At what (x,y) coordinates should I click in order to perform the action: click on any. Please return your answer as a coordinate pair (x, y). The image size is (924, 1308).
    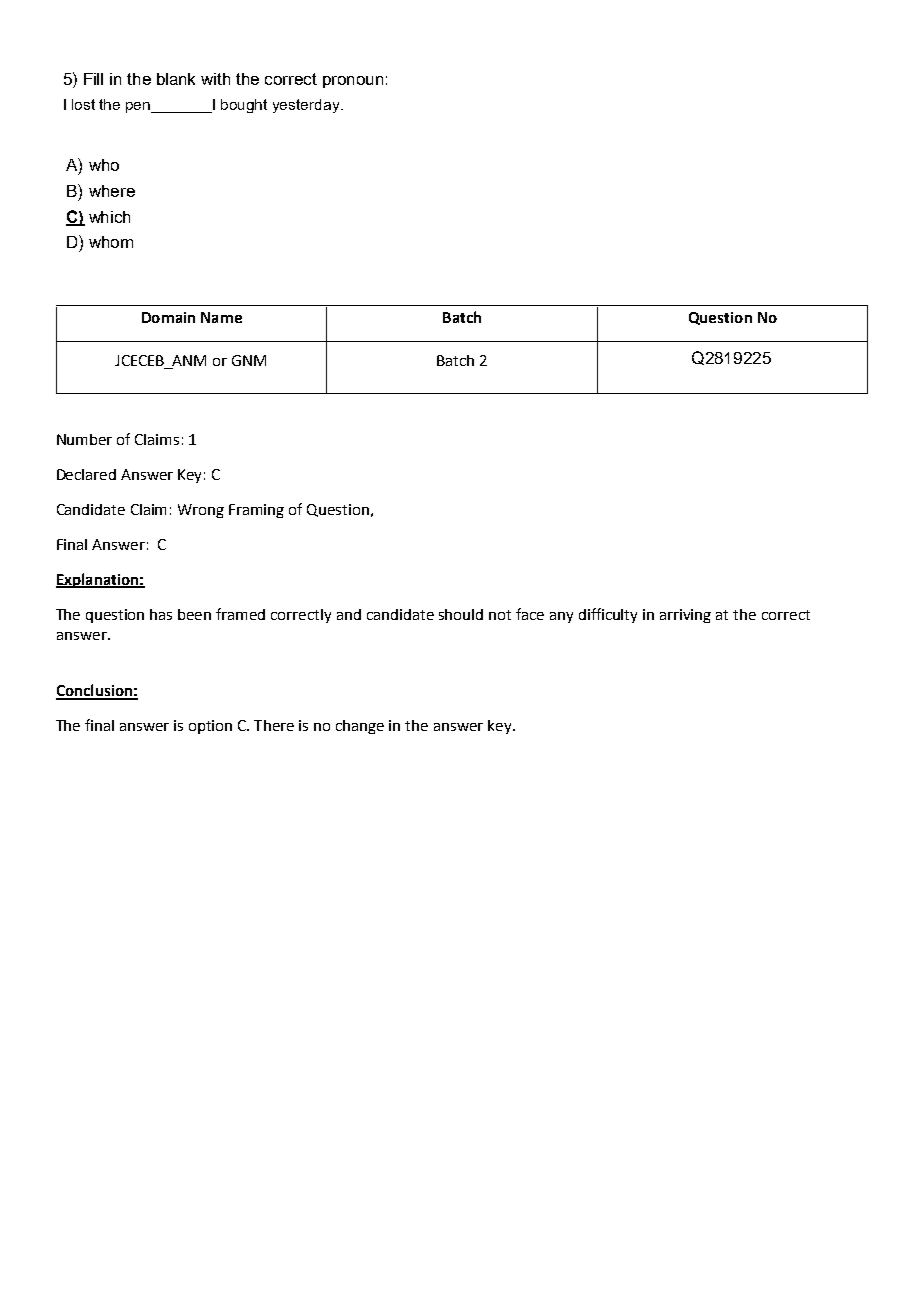
    Looking at the image, I should click on (561, 617).
